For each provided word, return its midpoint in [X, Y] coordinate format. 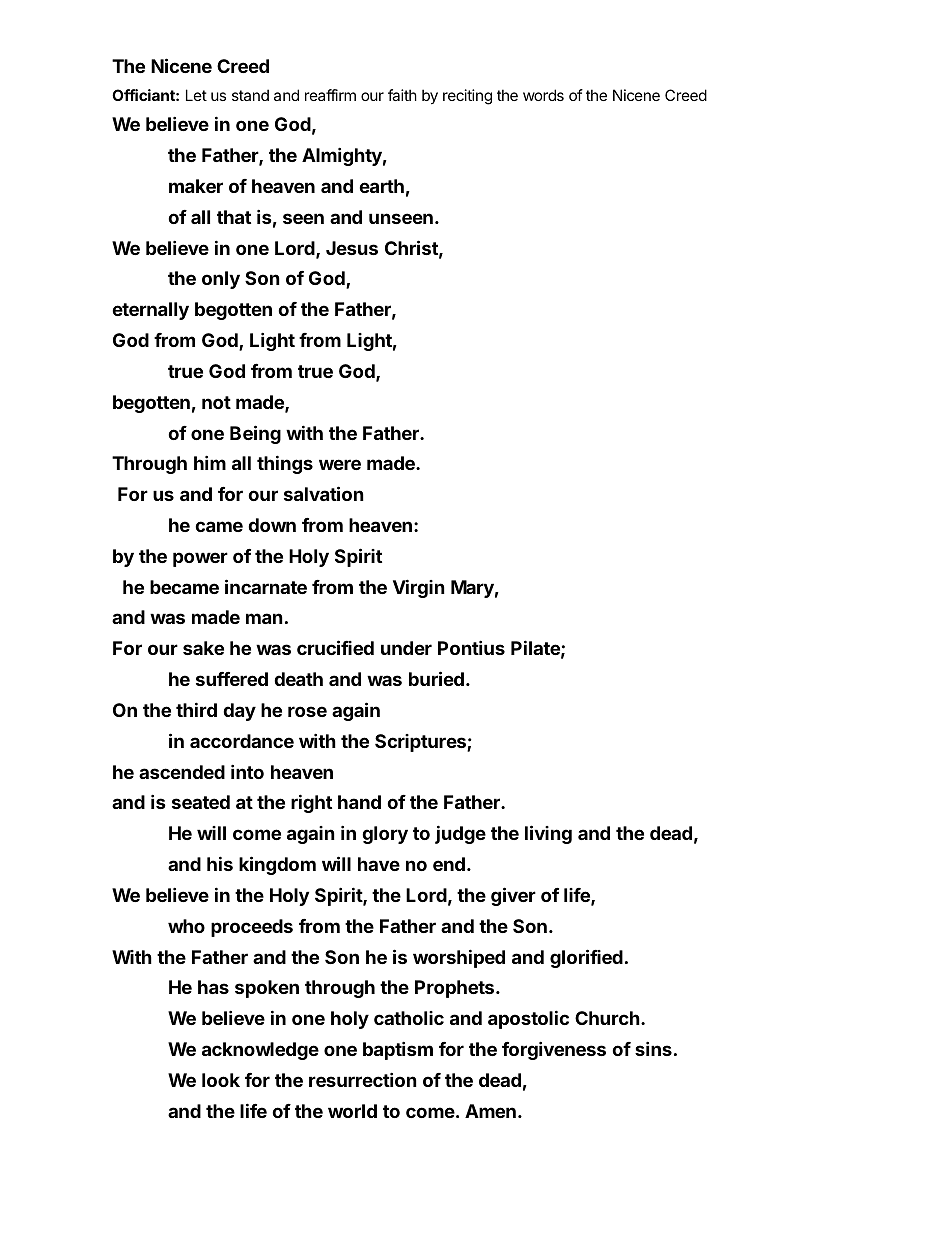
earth [381, 186]
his [220, 863]
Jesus [352, 248]
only [221, 280]
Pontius [471, 647]
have [379, 864]
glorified [586, 958]
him [210, 462]
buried [436, 678]
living [548, 834]
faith [402, 95]
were [340, 464]
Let [196, 95]
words [543, 95]
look [221, 1080]
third [196, 709]
